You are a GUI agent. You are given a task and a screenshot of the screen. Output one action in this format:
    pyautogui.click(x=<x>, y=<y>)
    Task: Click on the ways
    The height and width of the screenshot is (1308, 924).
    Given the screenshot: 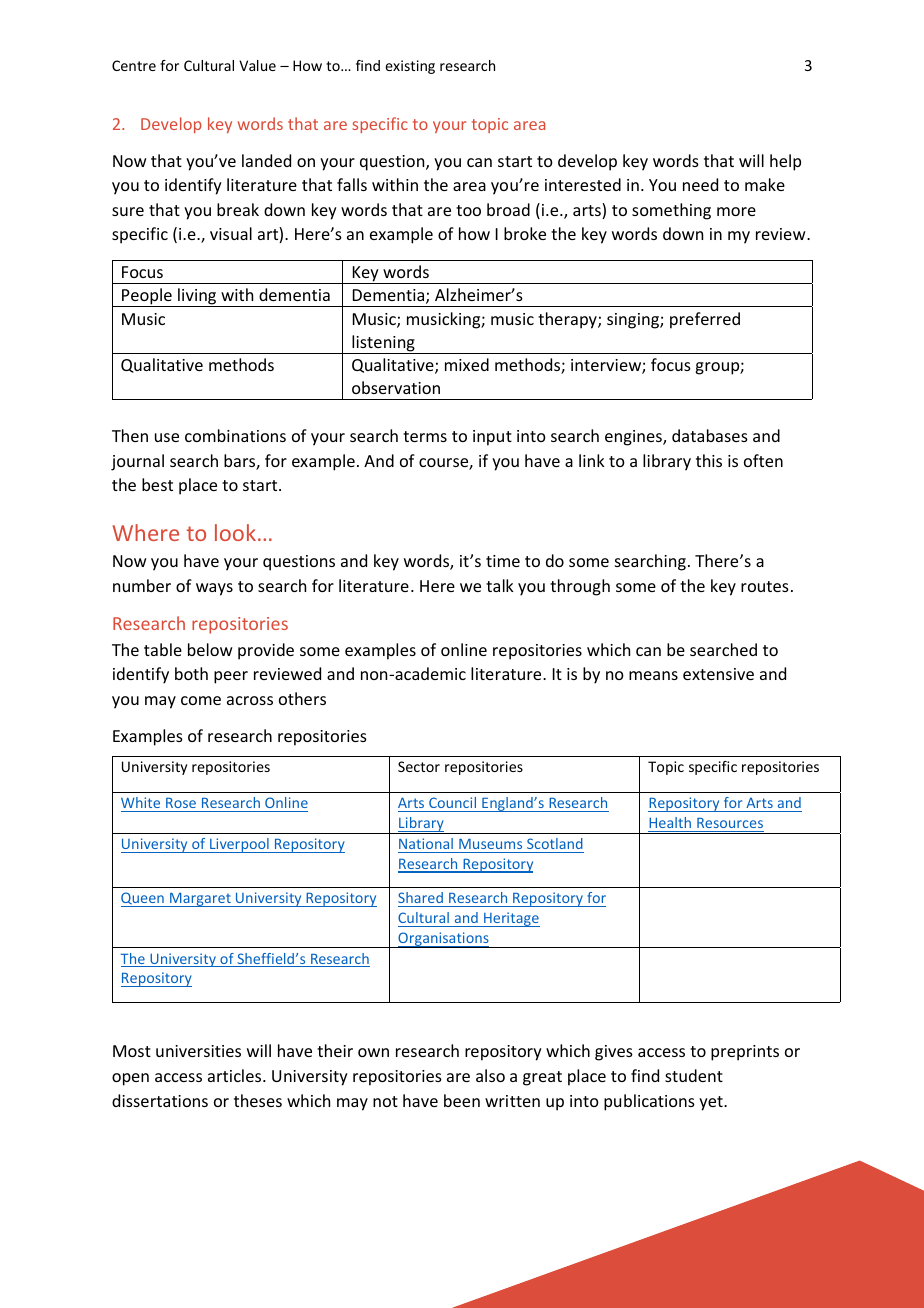 What is the action you would take?
    pyautogui.click(x=214, y=589)
